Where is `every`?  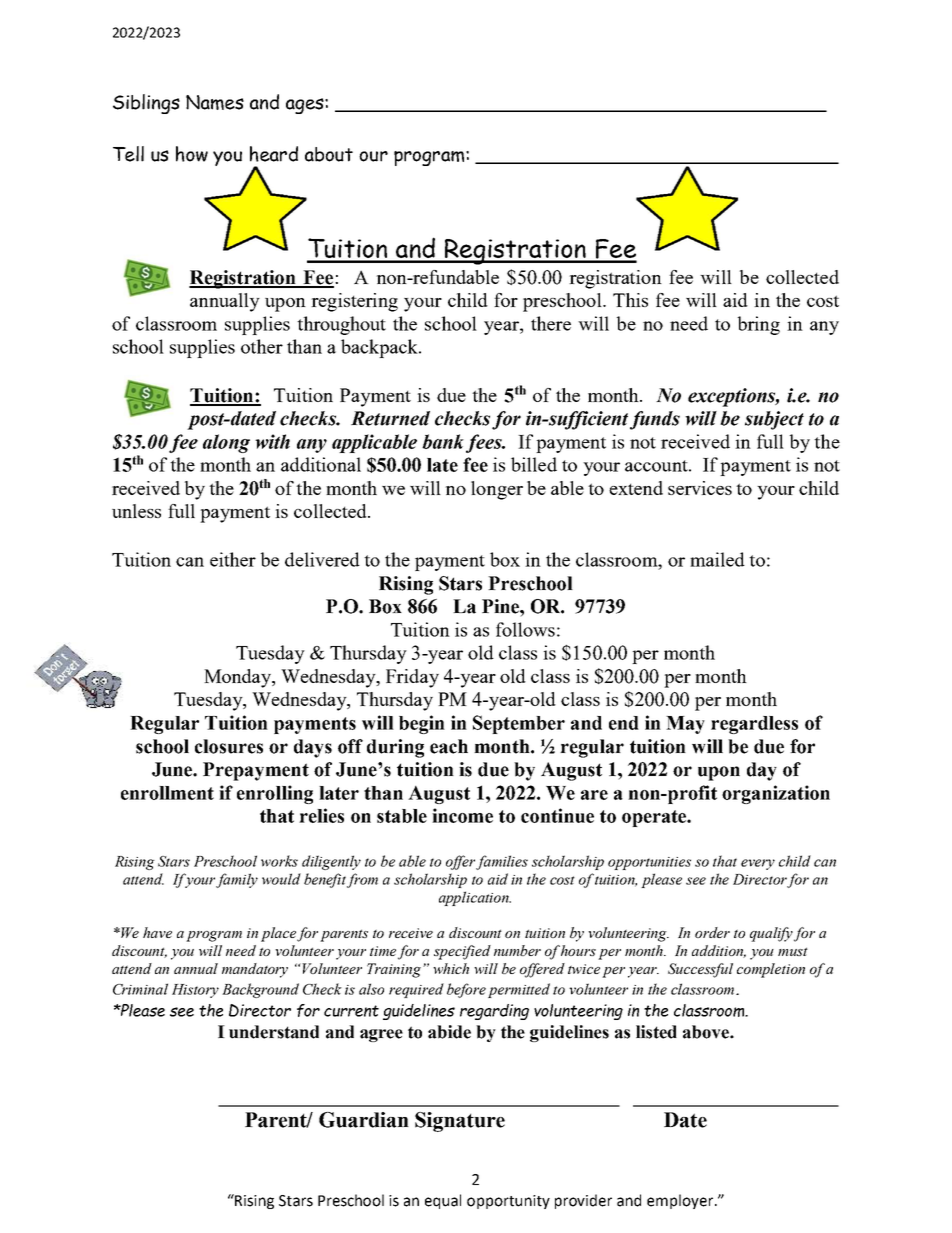
every is located at coordinates (758, 864).
